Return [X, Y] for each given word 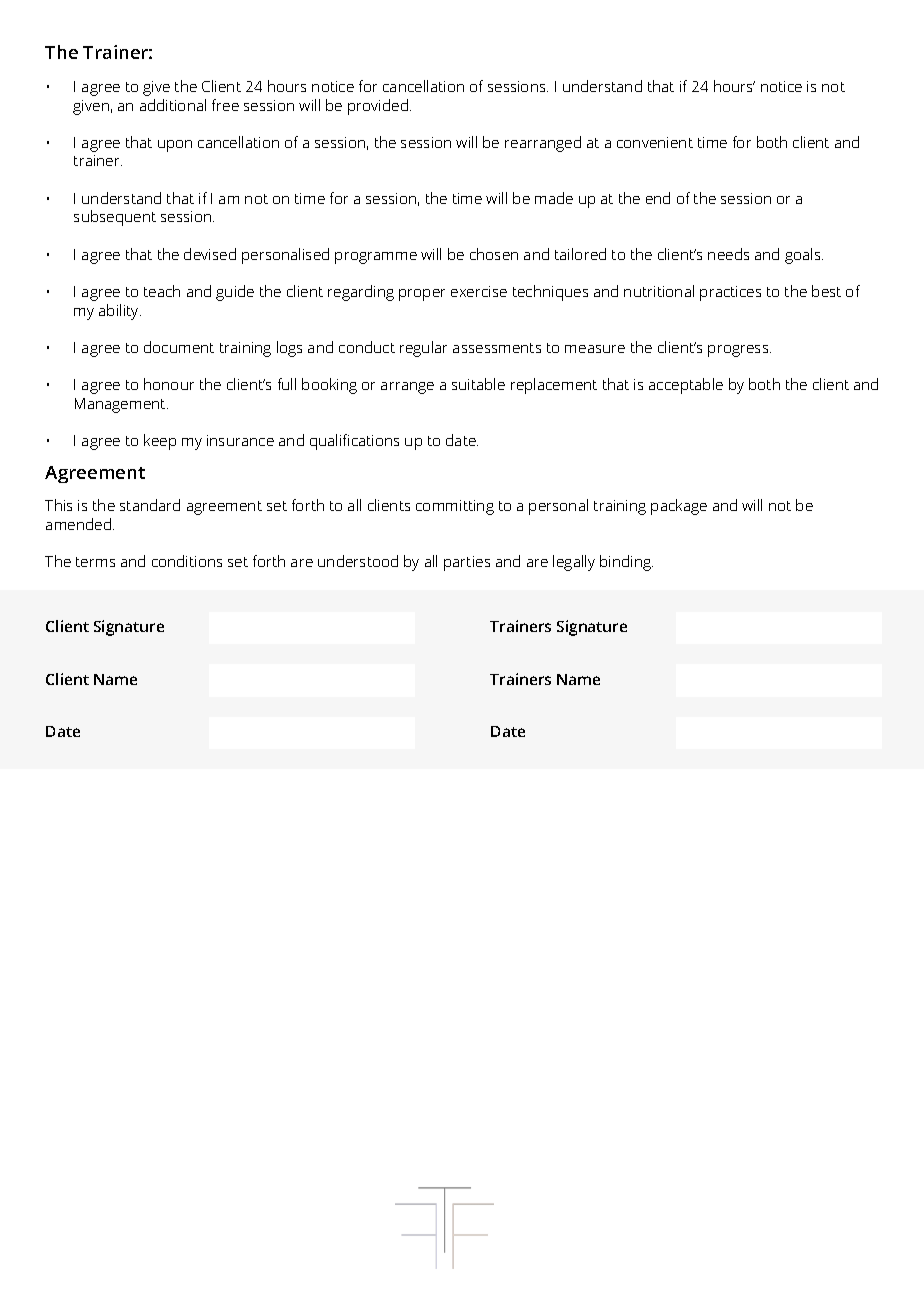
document [179, 347]
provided [378, 107]
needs [728, 254]
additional [173, 105]
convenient [655, 142]
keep [160, 442]
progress [739, 351]
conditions [187, 561]
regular [423, 349]
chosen [494, 254]
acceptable [686, 386]
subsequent [115, 218]
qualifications [354, 442]
